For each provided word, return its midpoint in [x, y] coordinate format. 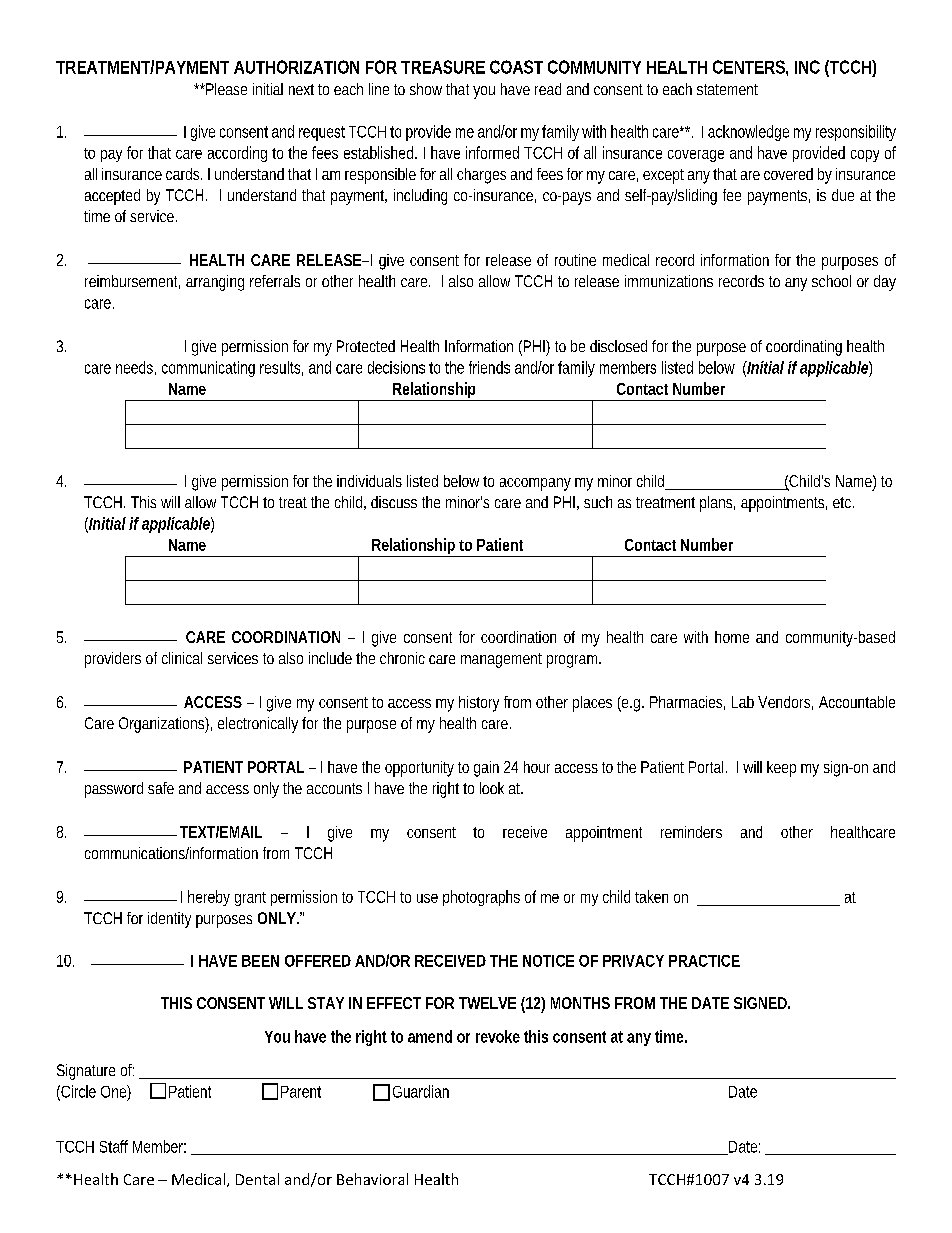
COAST [516, 67]
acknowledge [748, 133]
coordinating [804, 348]
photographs [481, 898]
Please [225, 89]
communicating [208, 369]
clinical [182, 658]
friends [489, 367]
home [732, 637]
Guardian [421, 1091]
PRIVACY [633, 961]
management [501, 660]
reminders [691, 832]
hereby [209, 898]
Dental [257, 1179]
